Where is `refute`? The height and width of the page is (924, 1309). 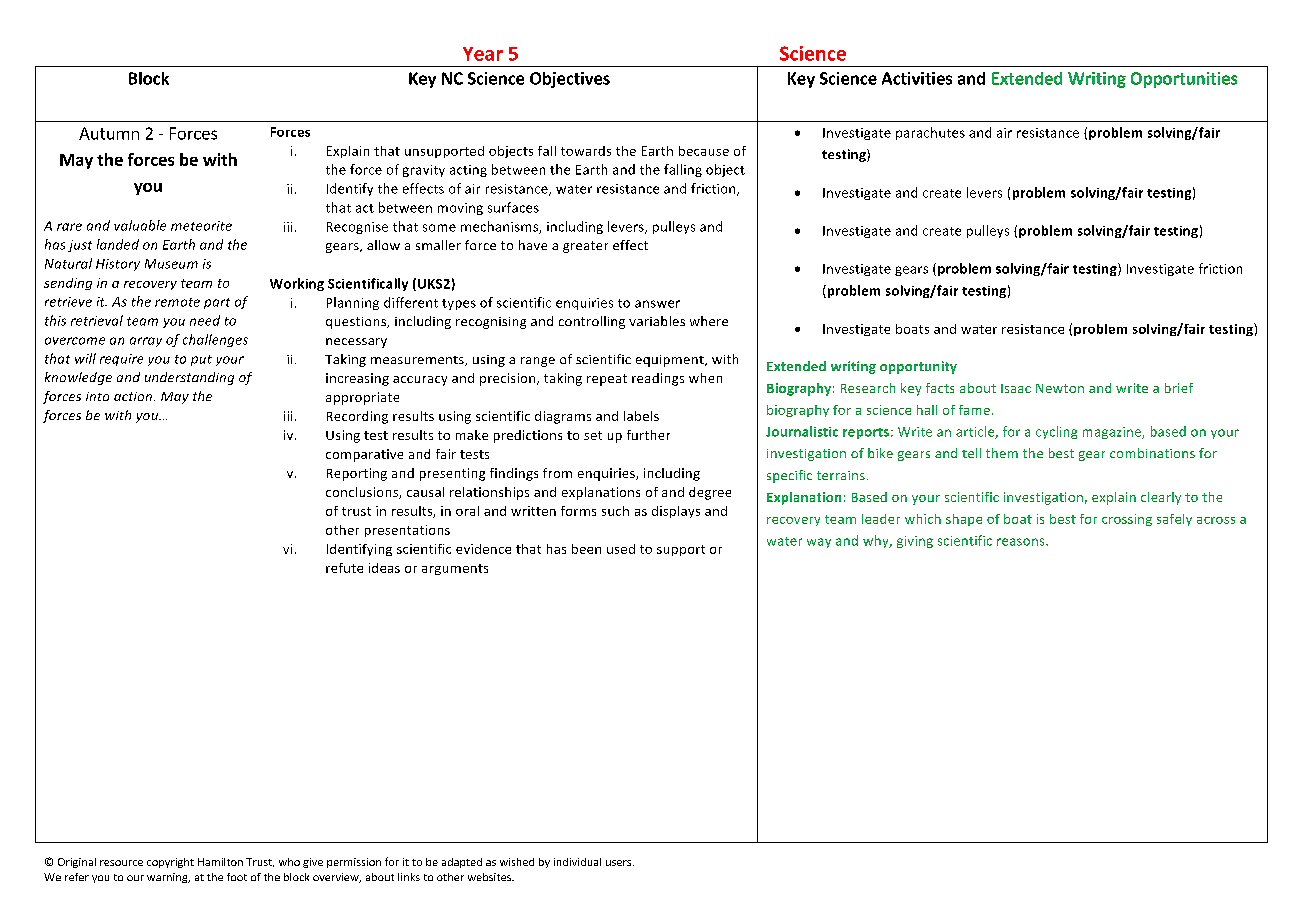 refute is located at coordinates (344, 568).
